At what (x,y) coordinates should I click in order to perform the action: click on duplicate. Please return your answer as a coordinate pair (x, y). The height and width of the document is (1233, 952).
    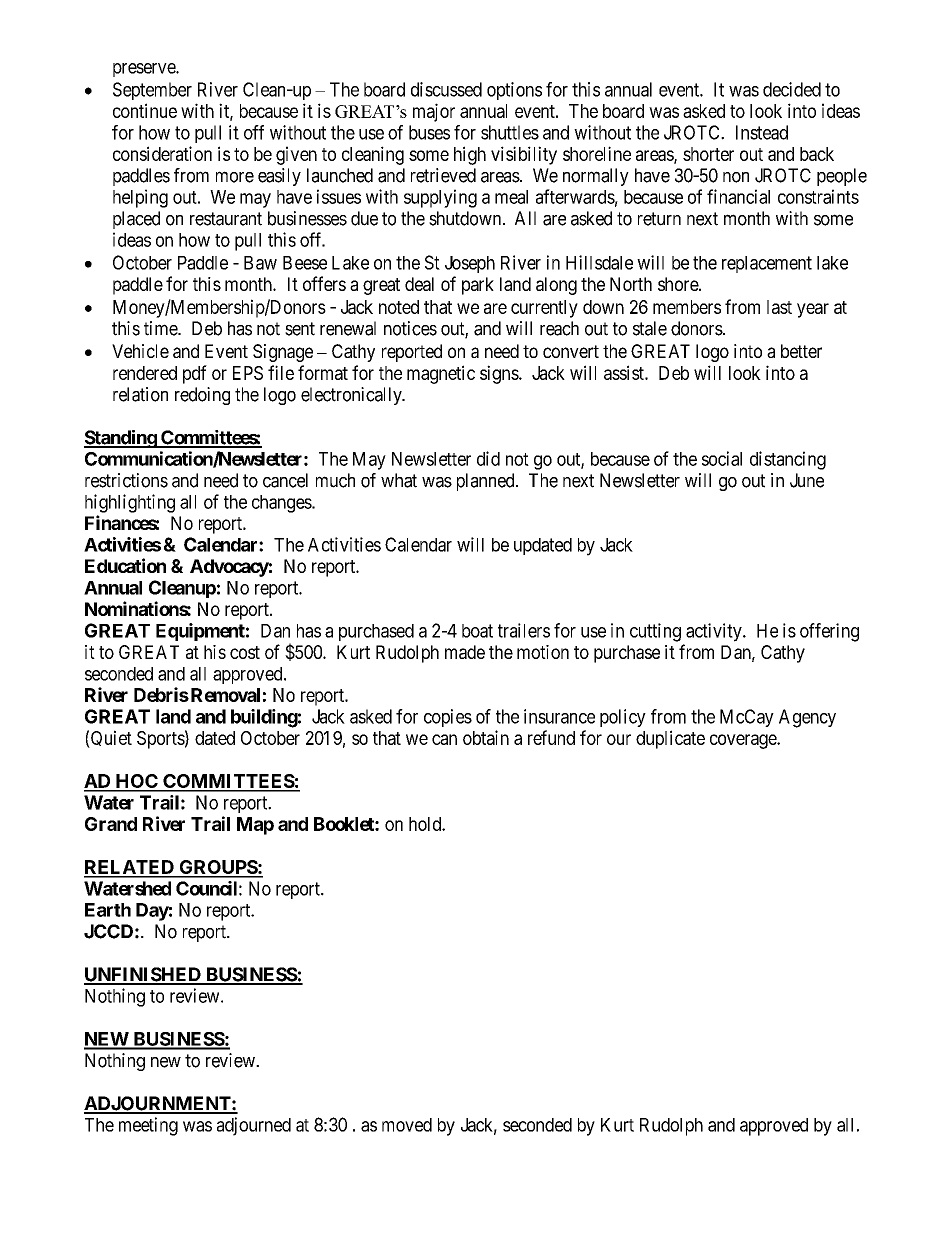
    Looking at the image, I should click on (670, 739).
